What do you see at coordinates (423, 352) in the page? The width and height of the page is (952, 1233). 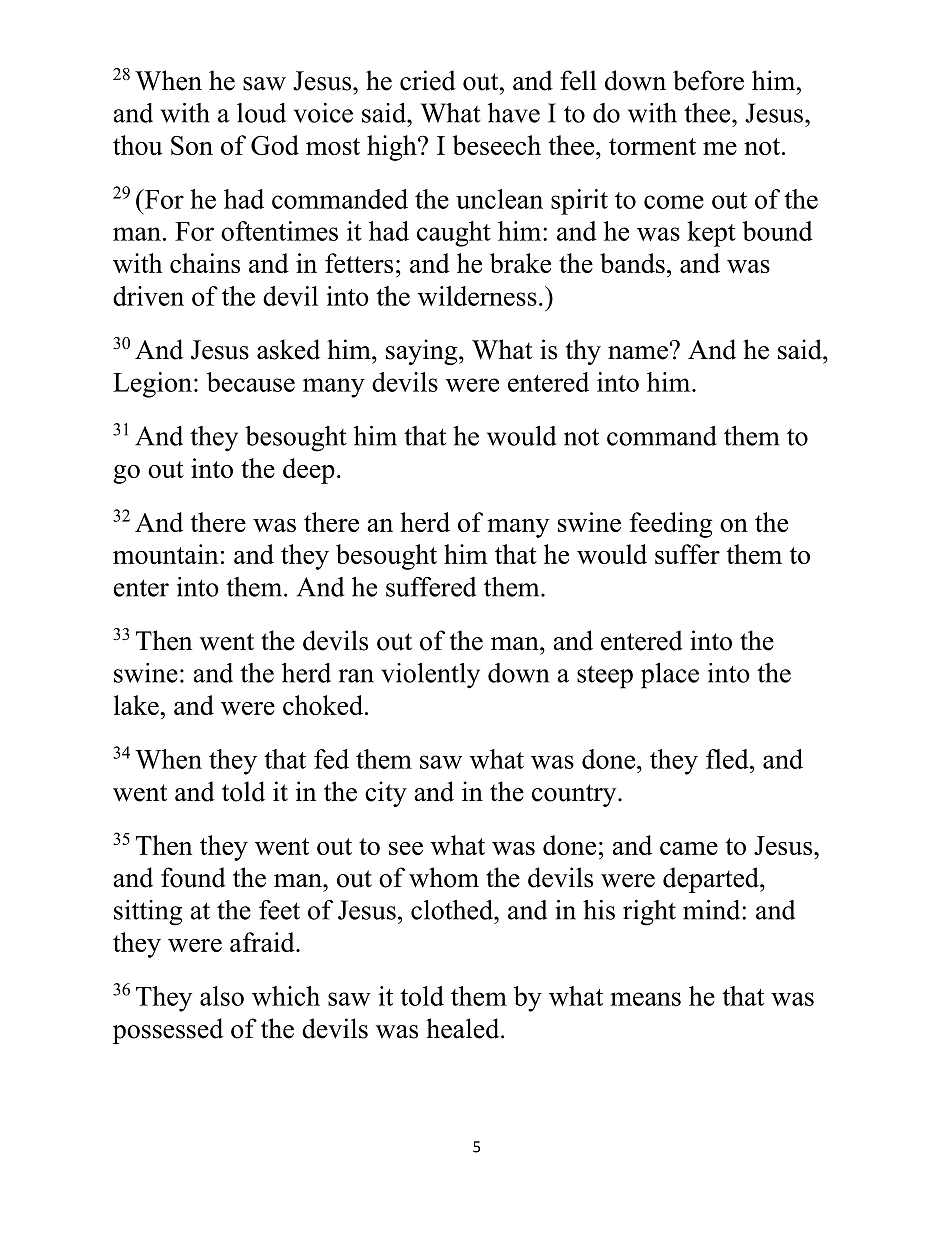 I see `saying` at bounding box center [423, 352].
